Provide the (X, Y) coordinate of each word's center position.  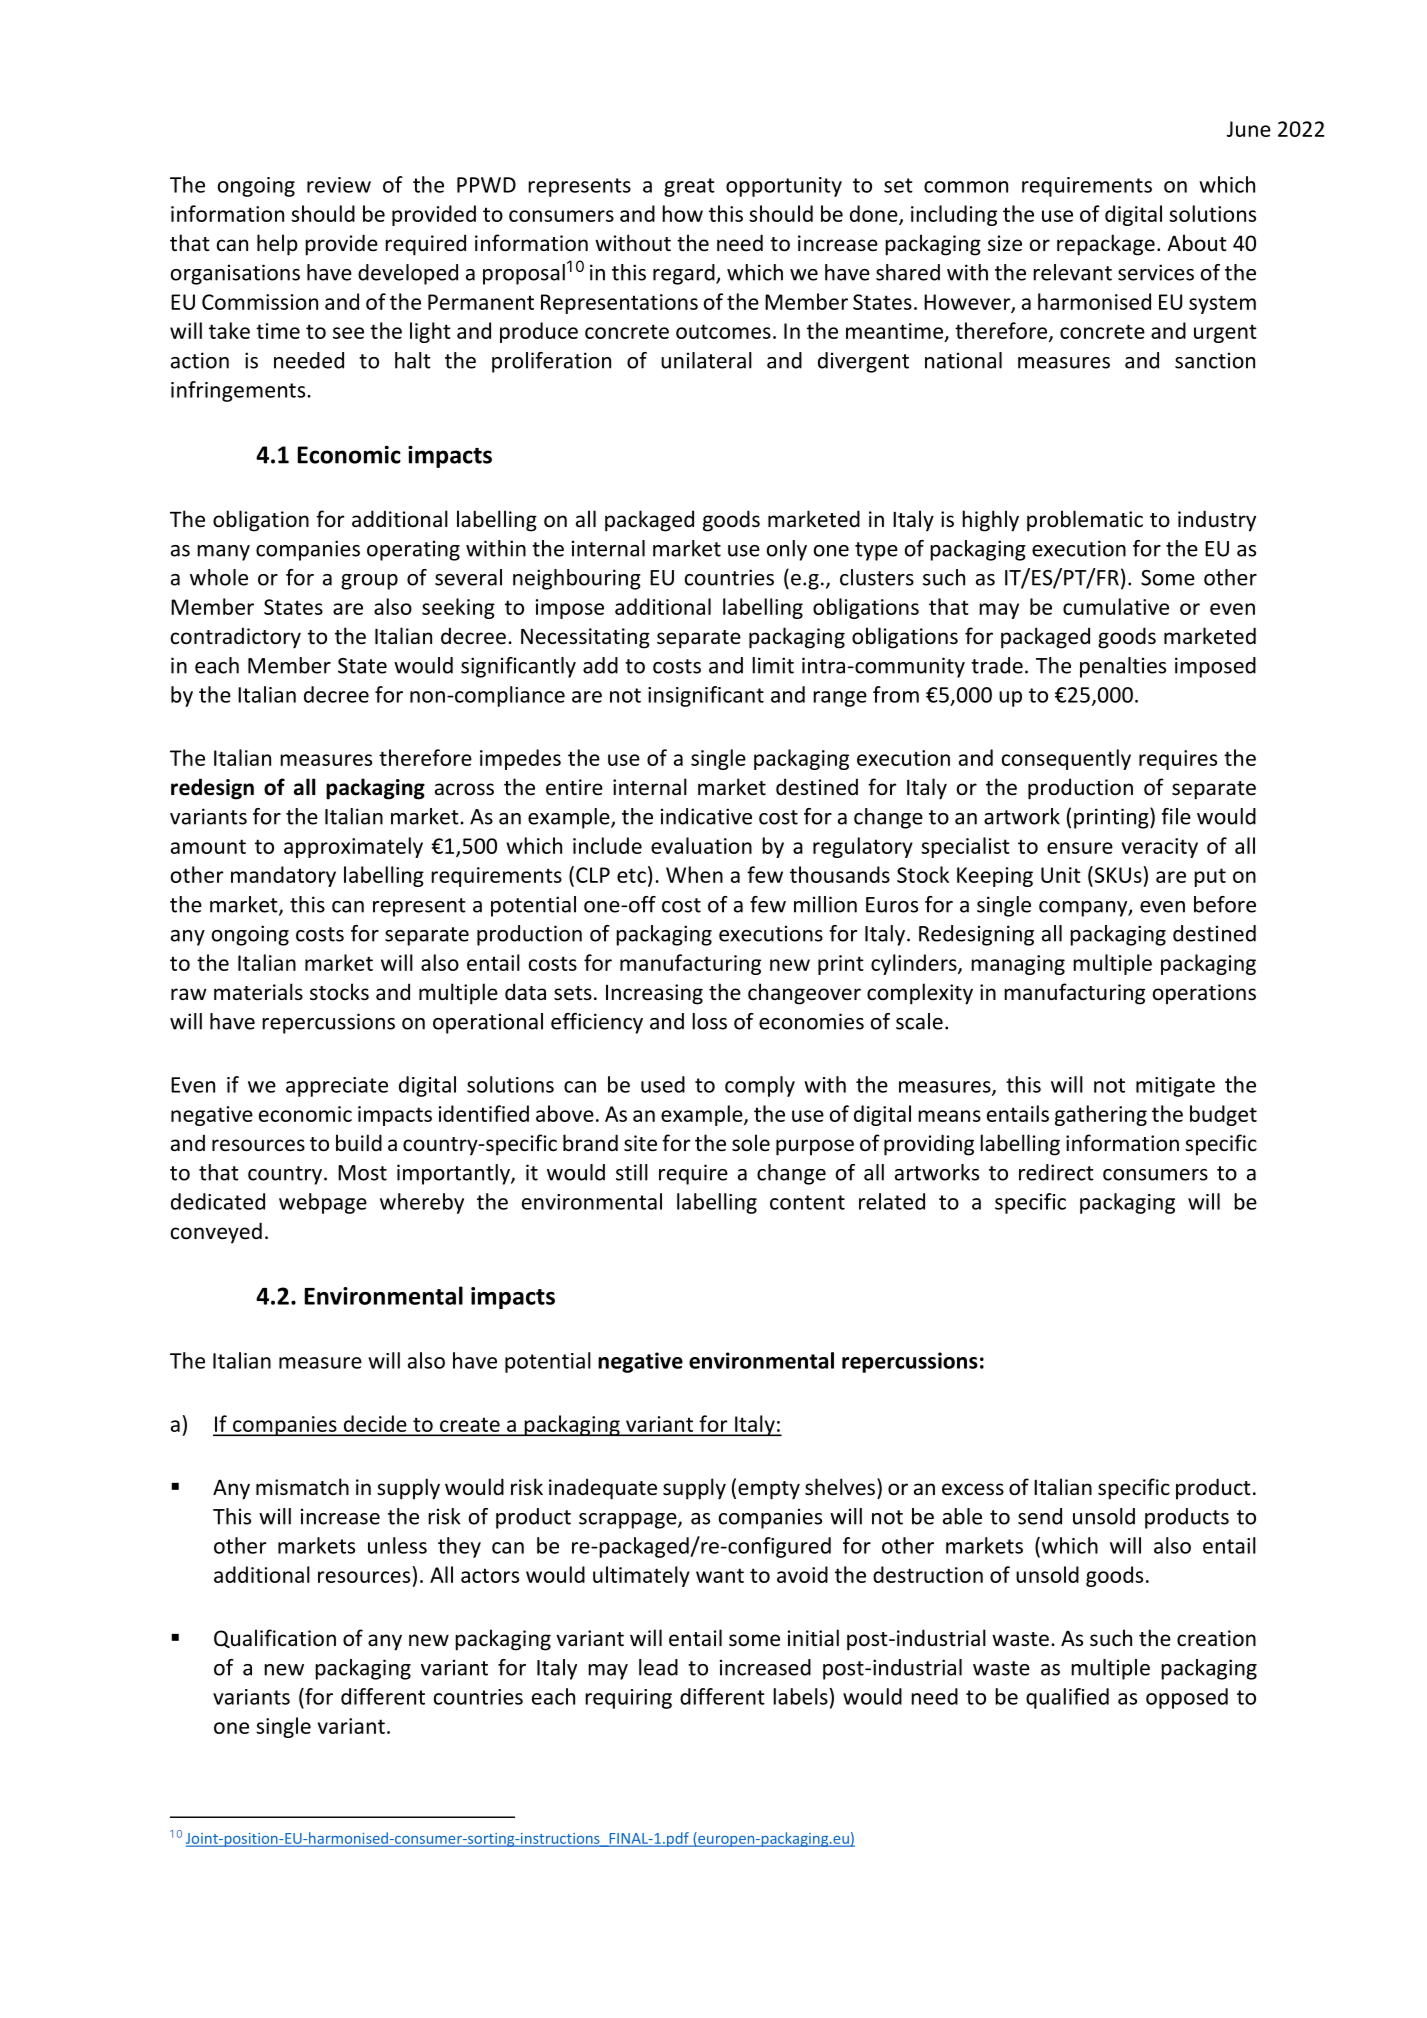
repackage (1106, 245)
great (689, 187)
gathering (1101, 1115)
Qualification (275, 1638)
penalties (1123, 667)
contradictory (236, 638)
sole (751, 1143)
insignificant (706, 696)
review (339, 185)
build (359, 1142)
